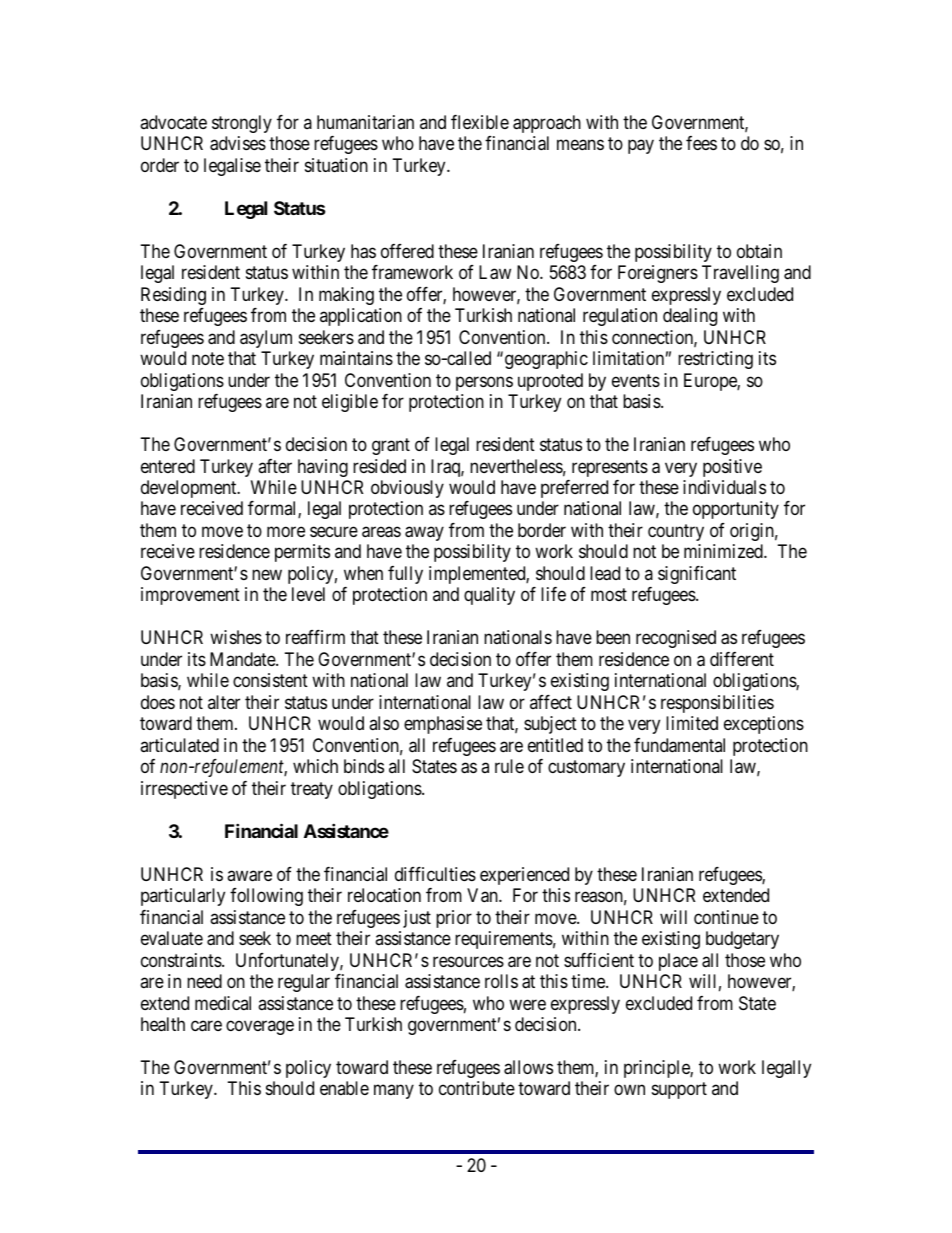  Describe the element at coordinates (238, 143) in the screenshot. I see `advises` at that location.
